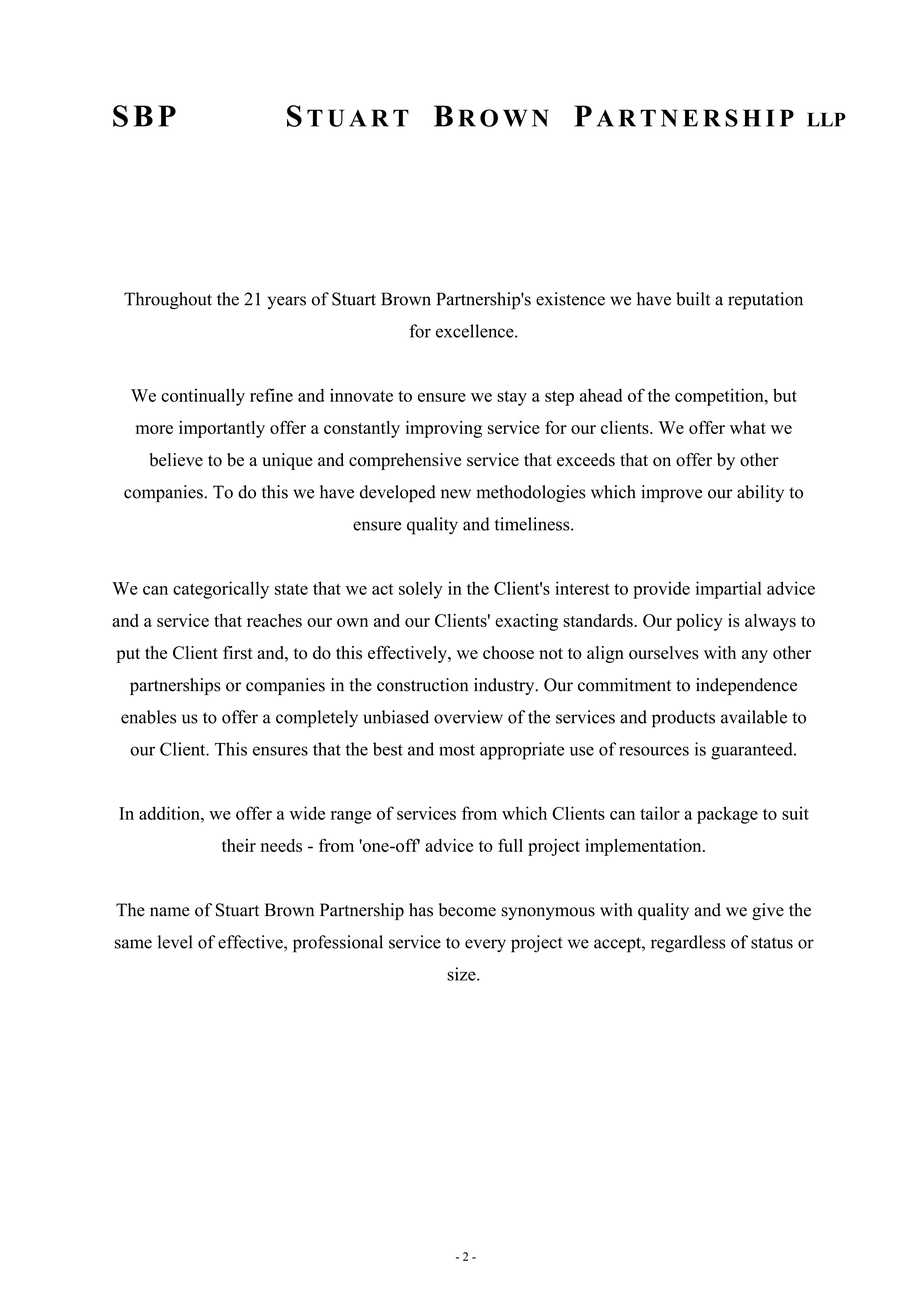 Image resolution: width=924 pixels, height=1308 pixels. I want to click on level, so click(175, 942).
